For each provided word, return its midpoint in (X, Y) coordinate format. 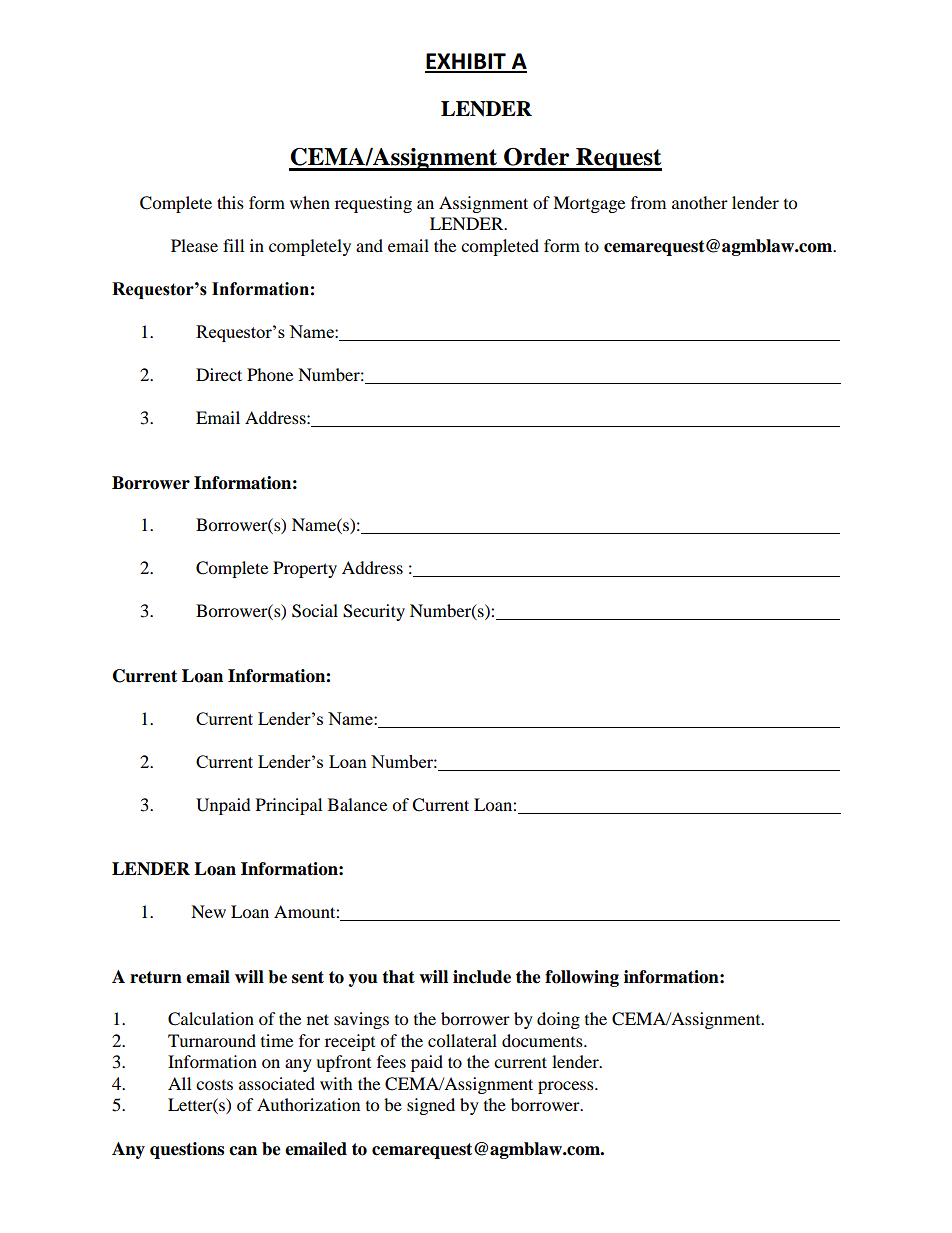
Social (315, 611)
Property (305, 569)
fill (233, 245)
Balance (357, 804)
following (582, 978)
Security (374, 612)
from (648, 202)
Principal (289, 806)
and (369, 245)
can (243, 1151)
